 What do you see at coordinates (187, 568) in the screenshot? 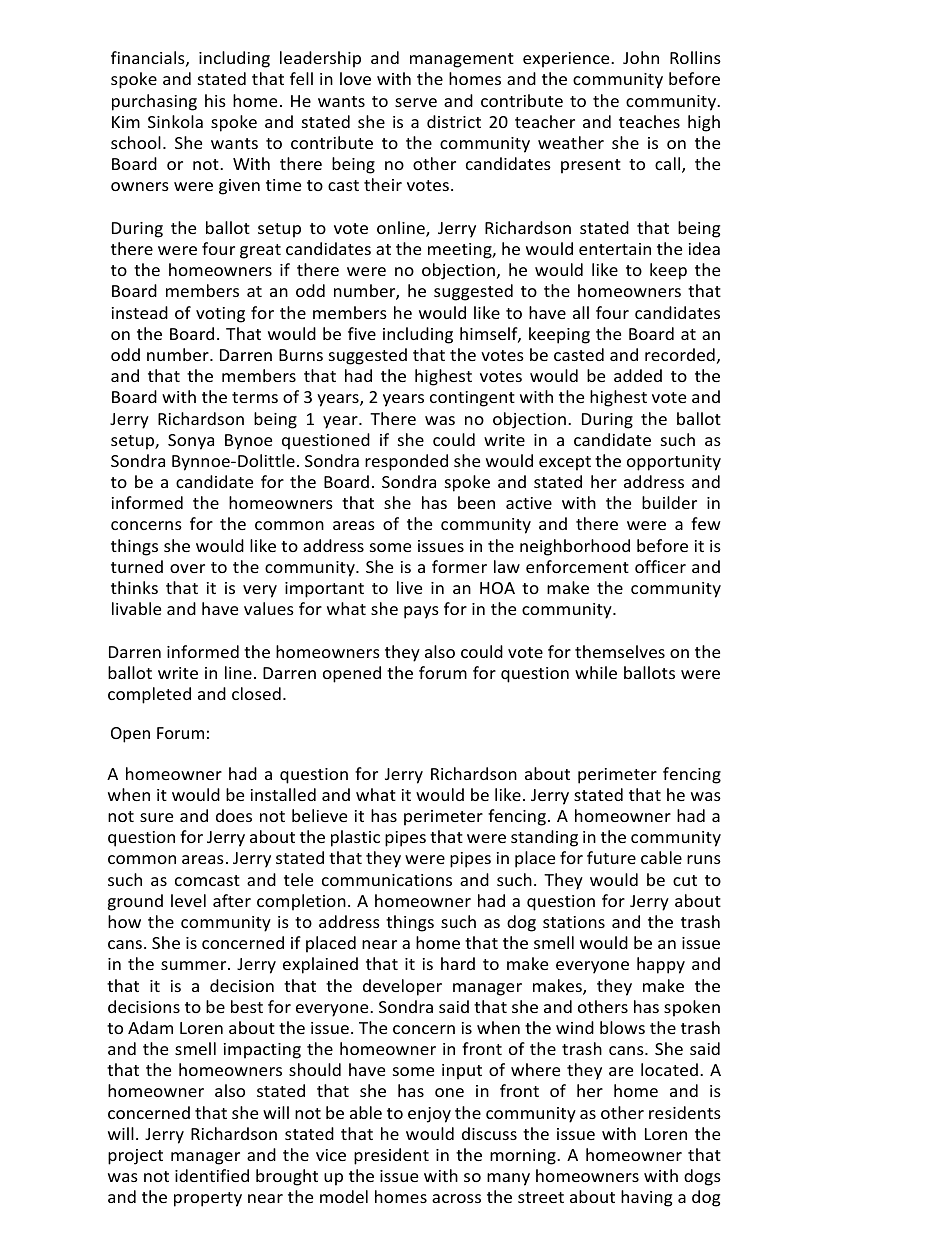
I see `over` at bounding box center [187, 568].
